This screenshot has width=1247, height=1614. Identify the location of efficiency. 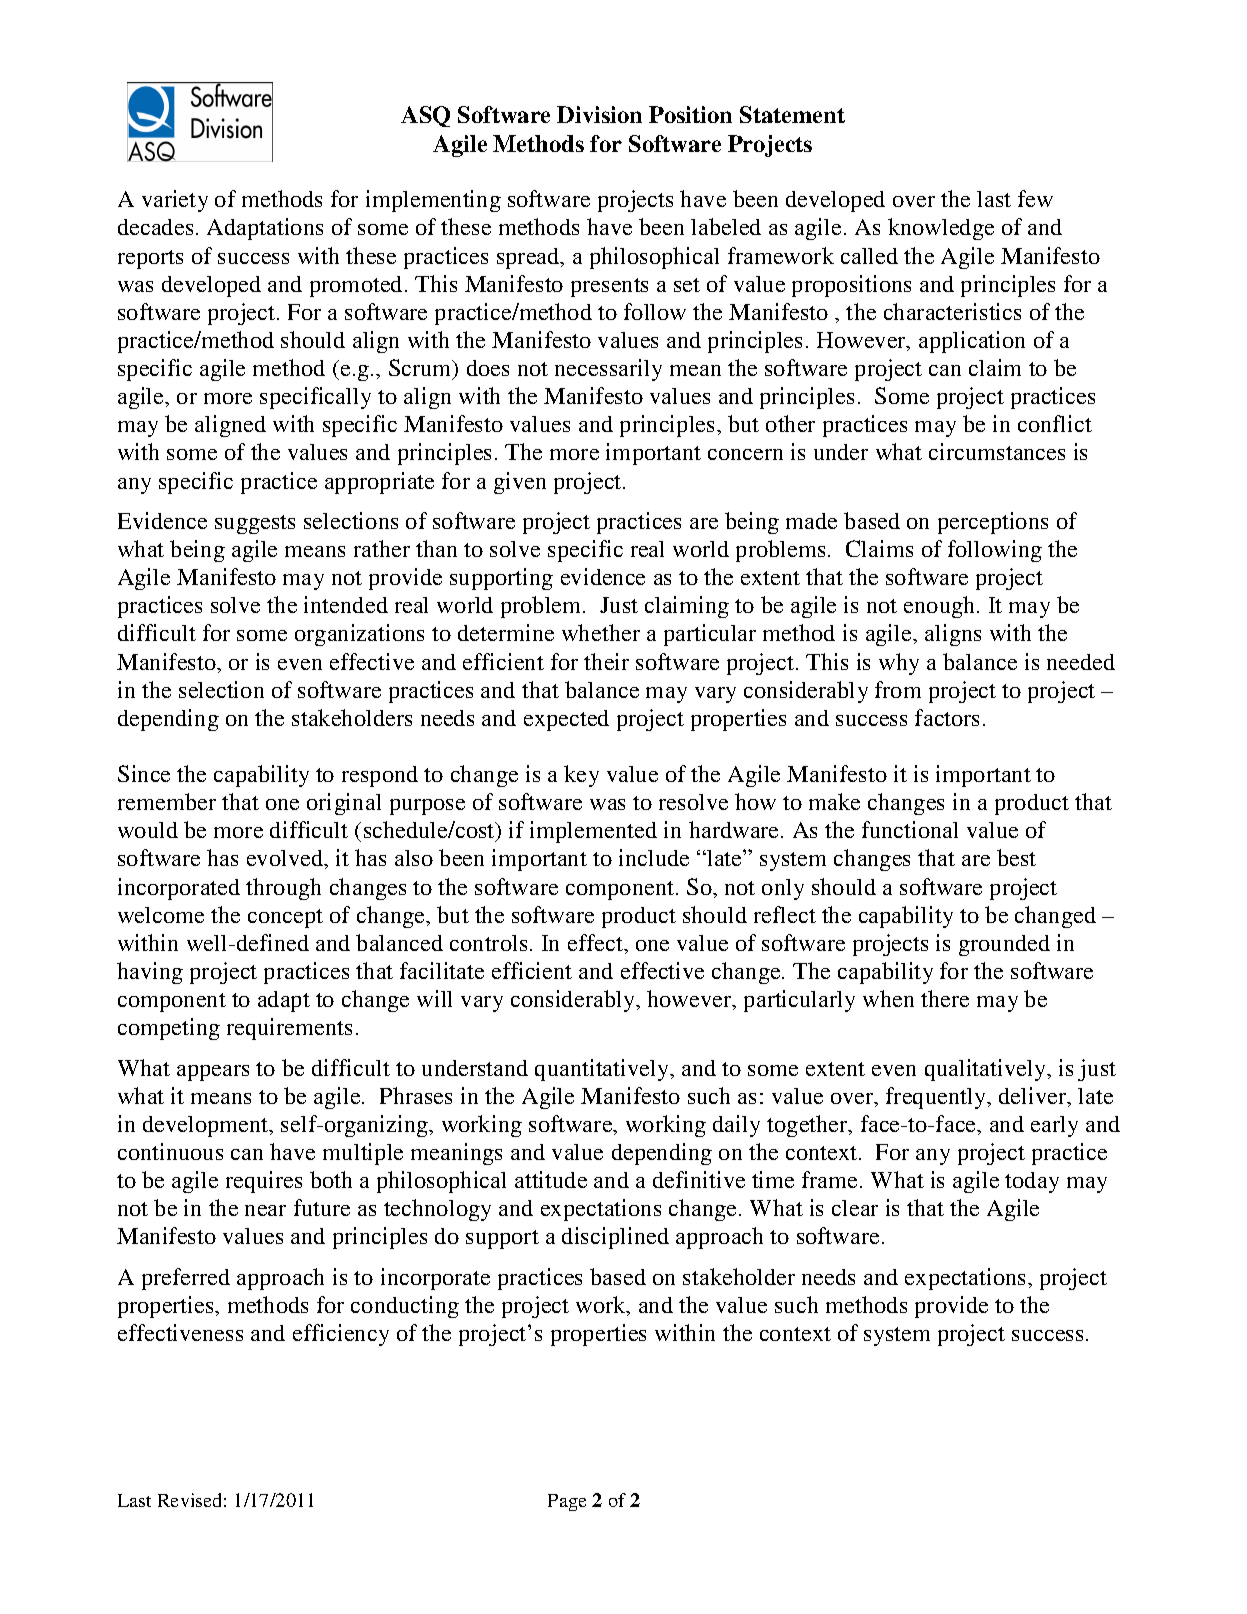
(341, 1335).
